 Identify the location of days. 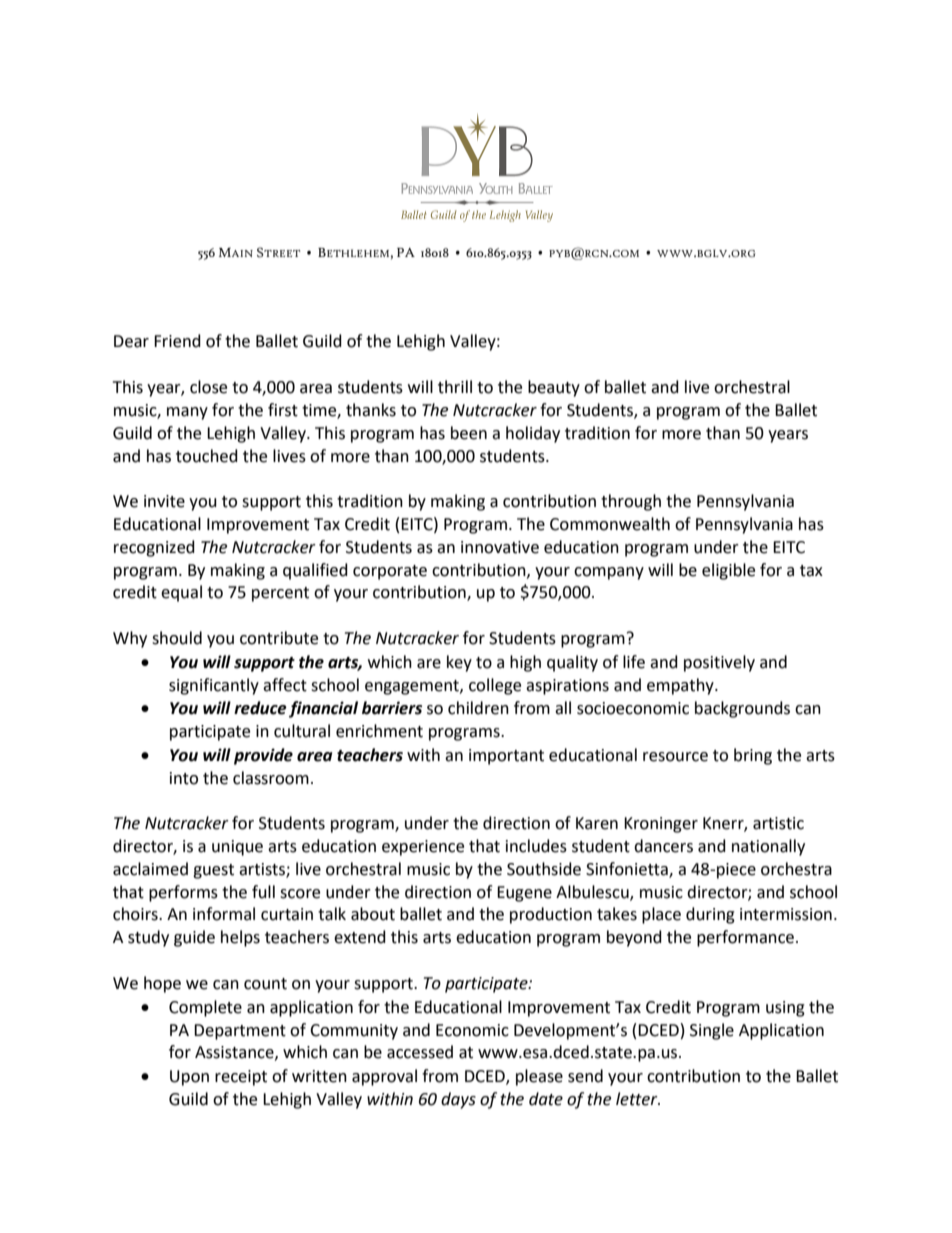
(458, 1100).
